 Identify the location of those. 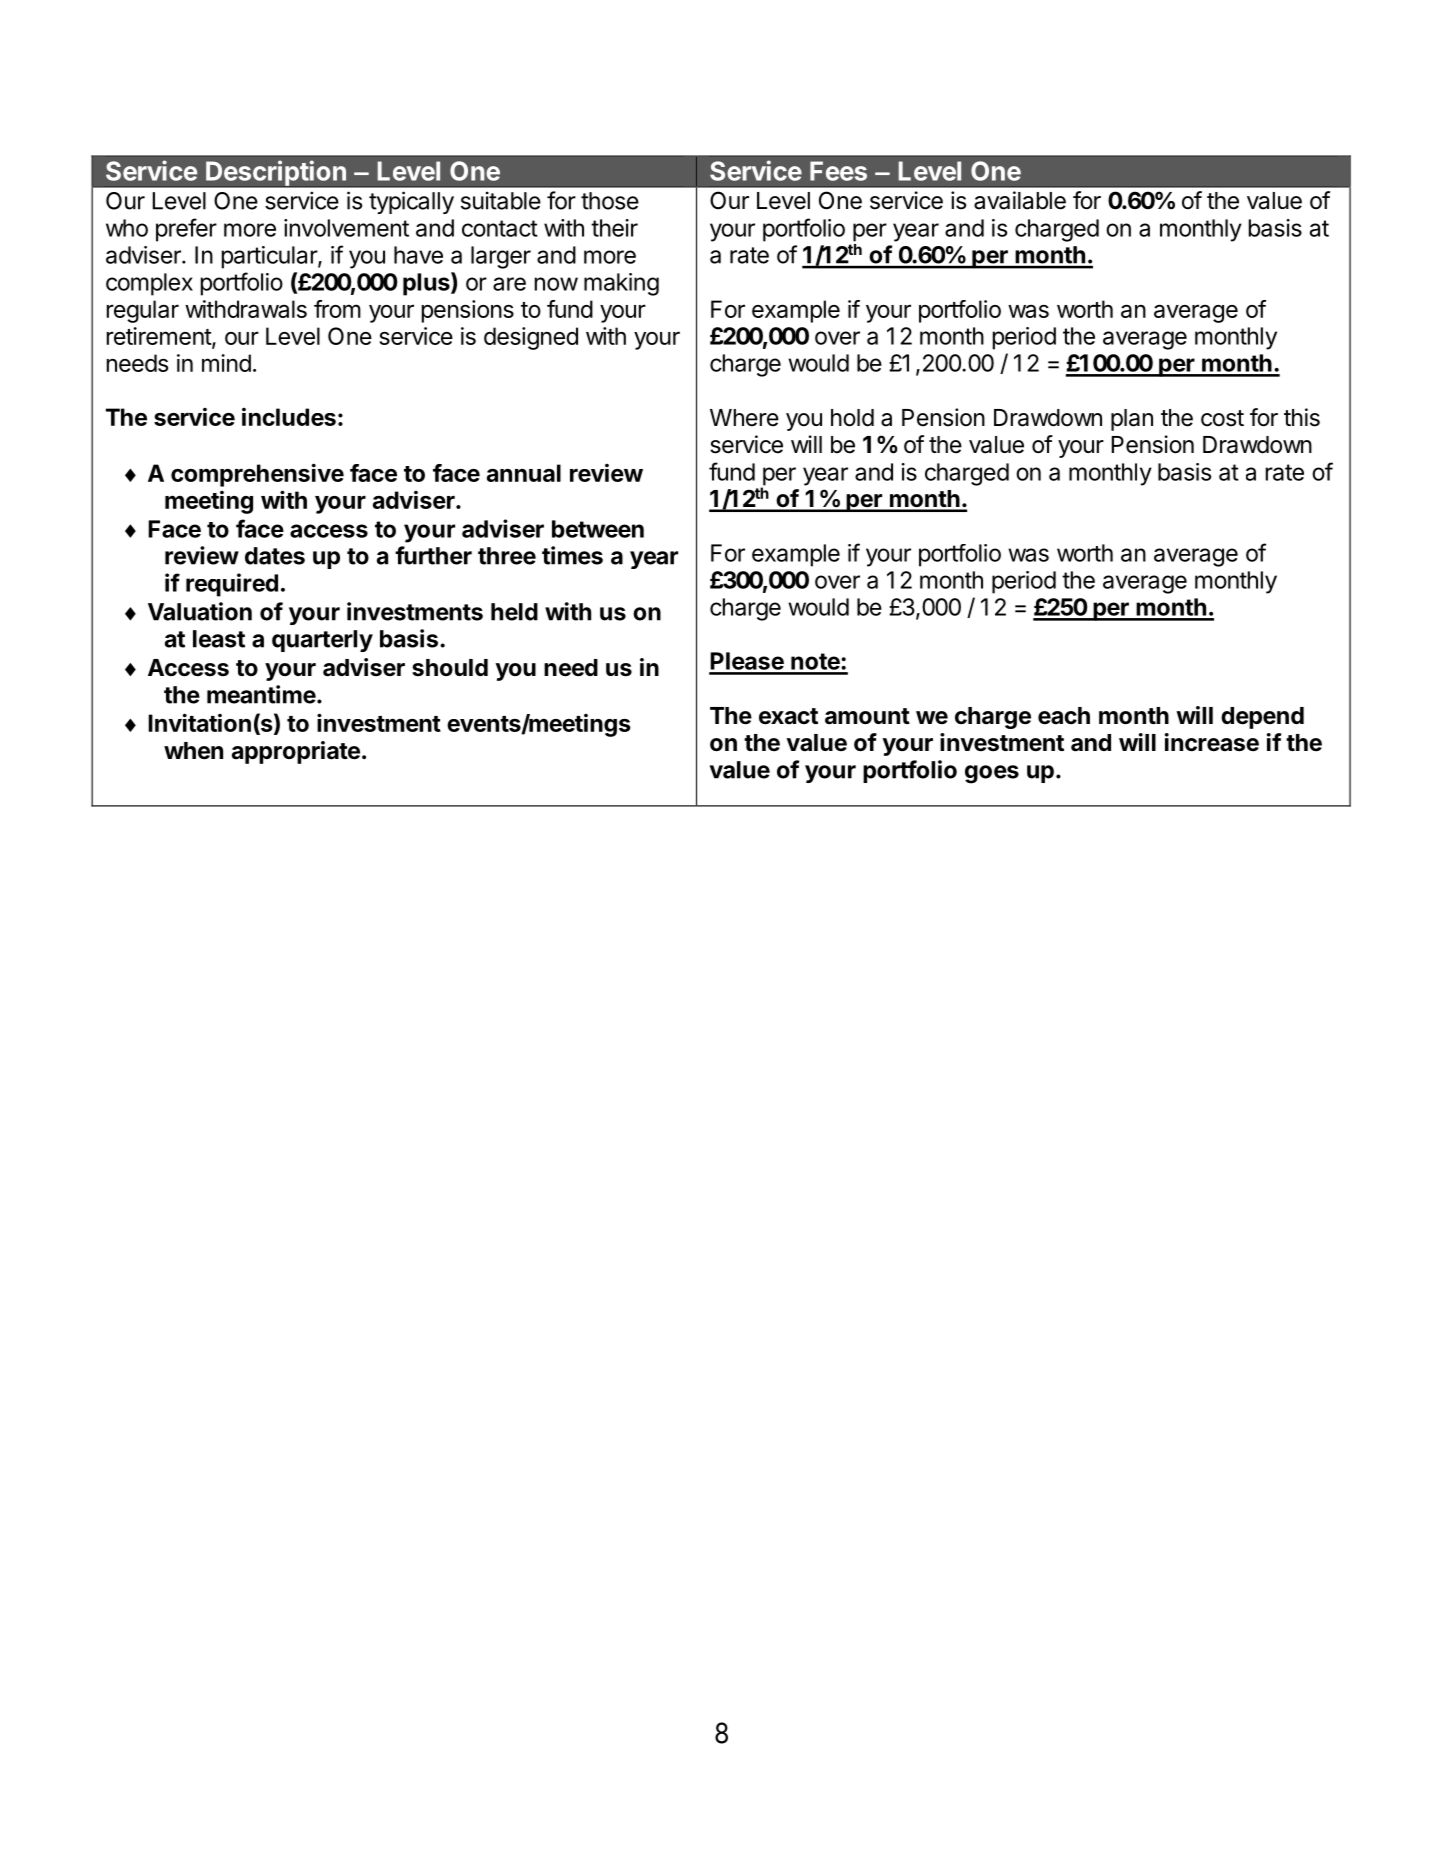
(610, 201).
